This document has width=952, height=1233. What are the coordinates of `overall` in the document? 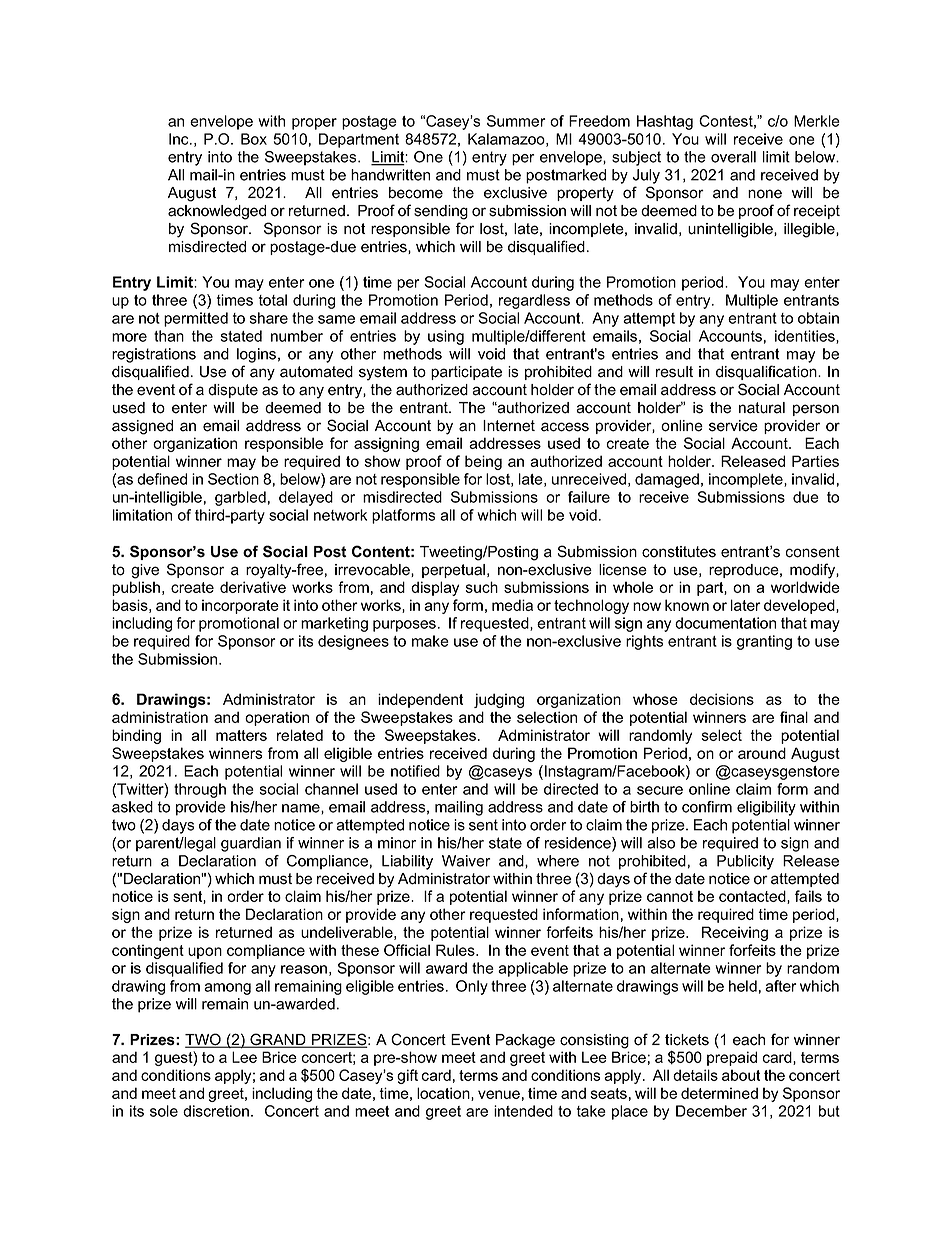 It's located at (733, 157).
